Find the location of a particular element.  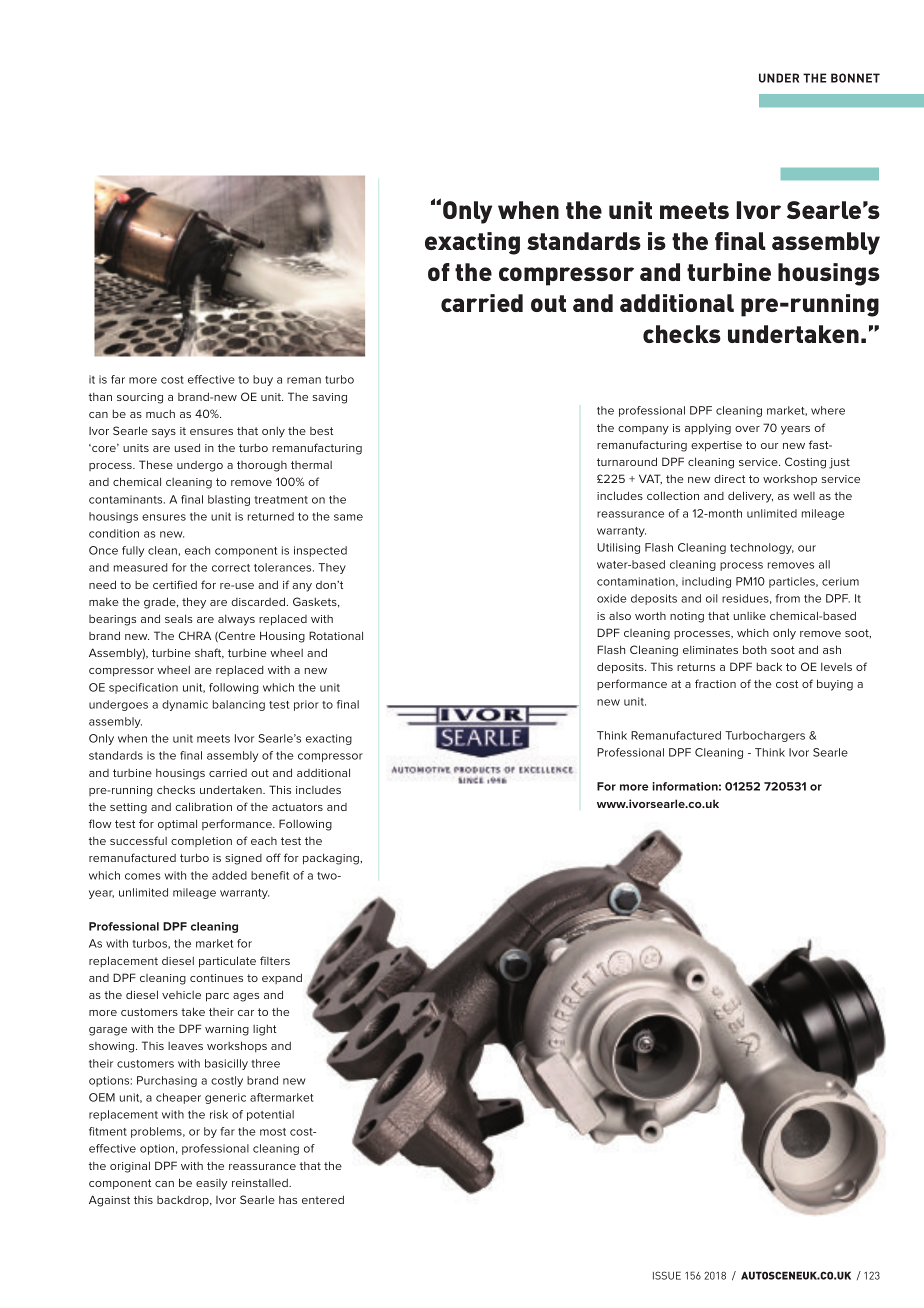

says is located at coordinates (164, 433).
